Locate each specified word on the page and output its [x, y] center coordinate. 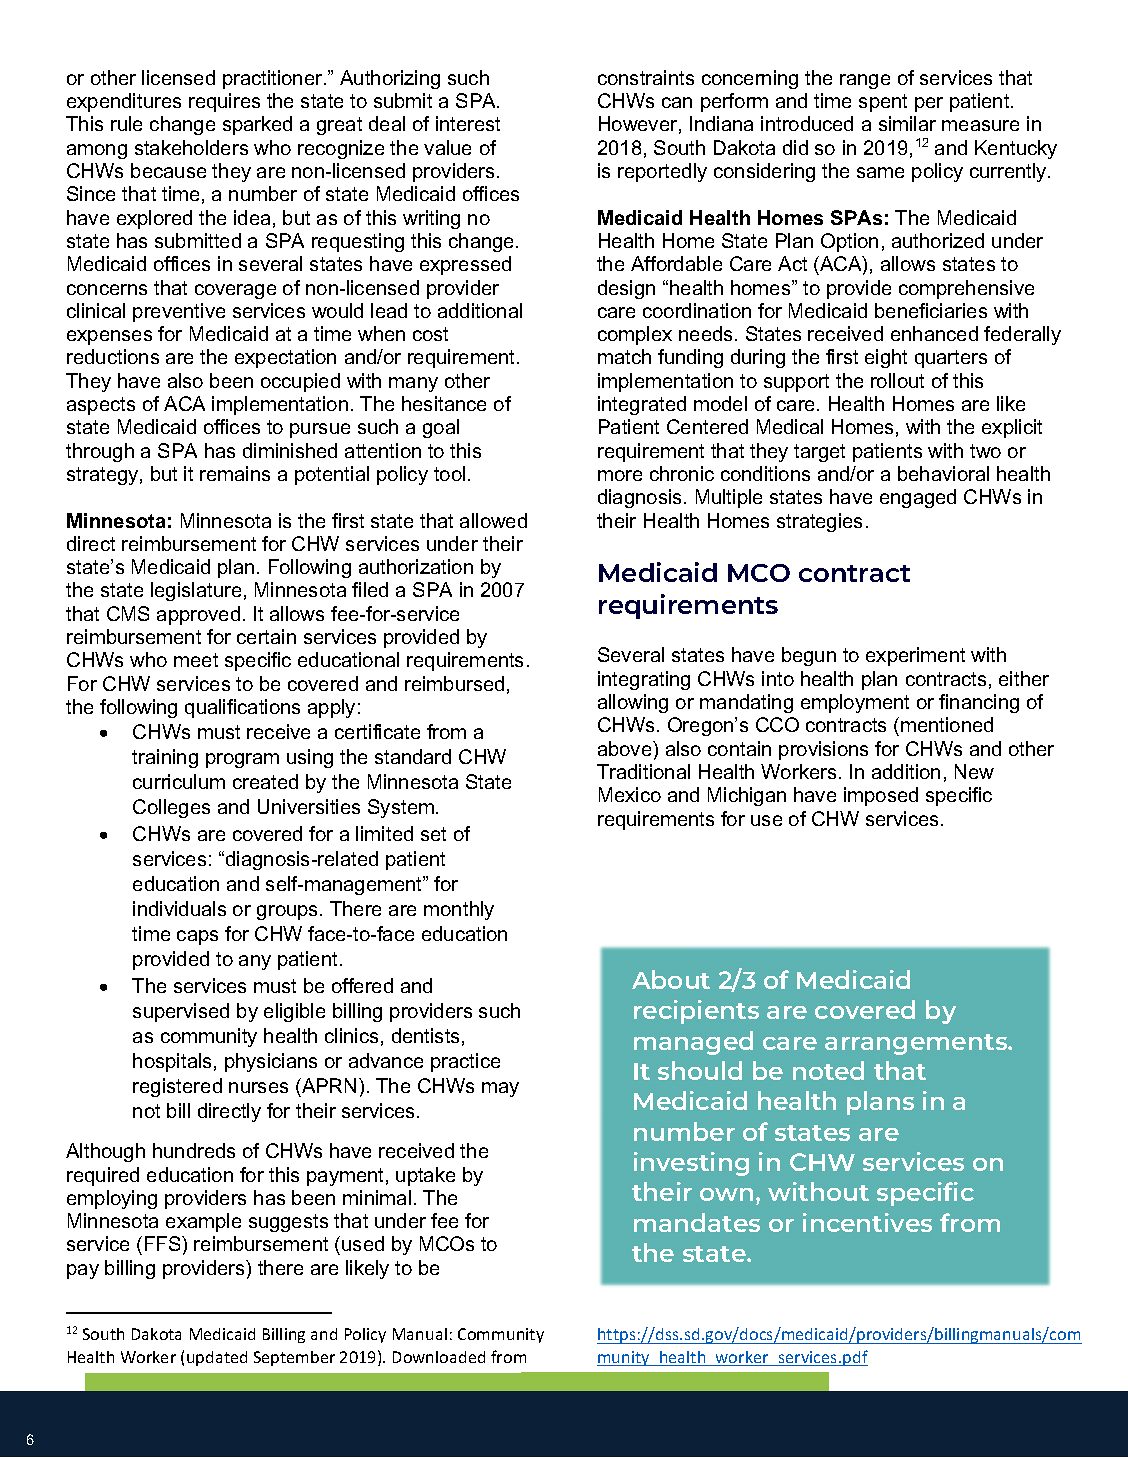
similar [907, 123]
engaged [918, 498]
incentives [867, 1222]
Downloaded [439, 1357]
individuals [179, 908]
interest [468, 123]
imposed [881, 796]
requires [224, 102]
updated [217, 1358]
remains [235, 473]
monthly [459, 910]
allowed [493, 520]
